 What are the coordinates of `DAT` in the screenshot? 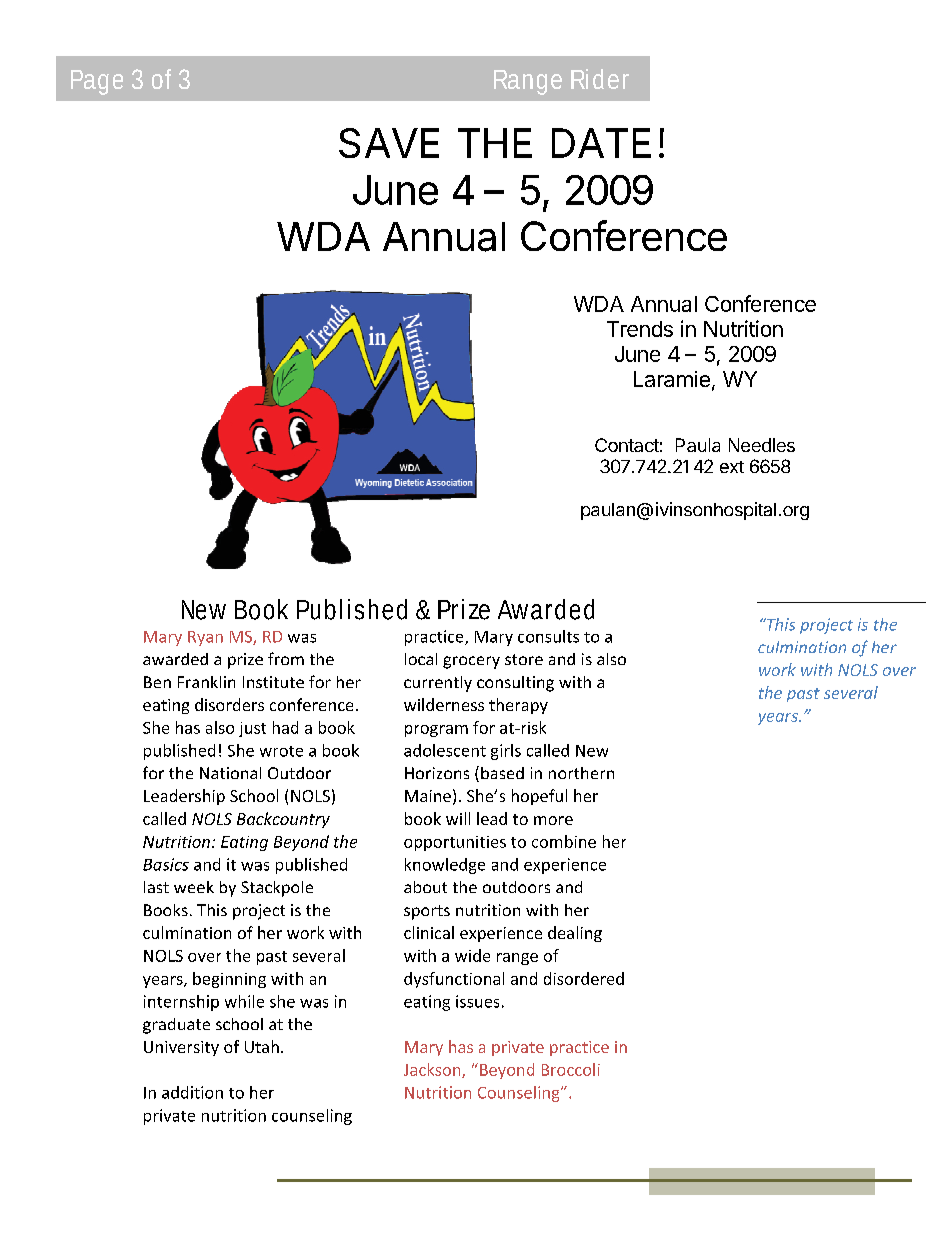 It's located at (590, 143).
